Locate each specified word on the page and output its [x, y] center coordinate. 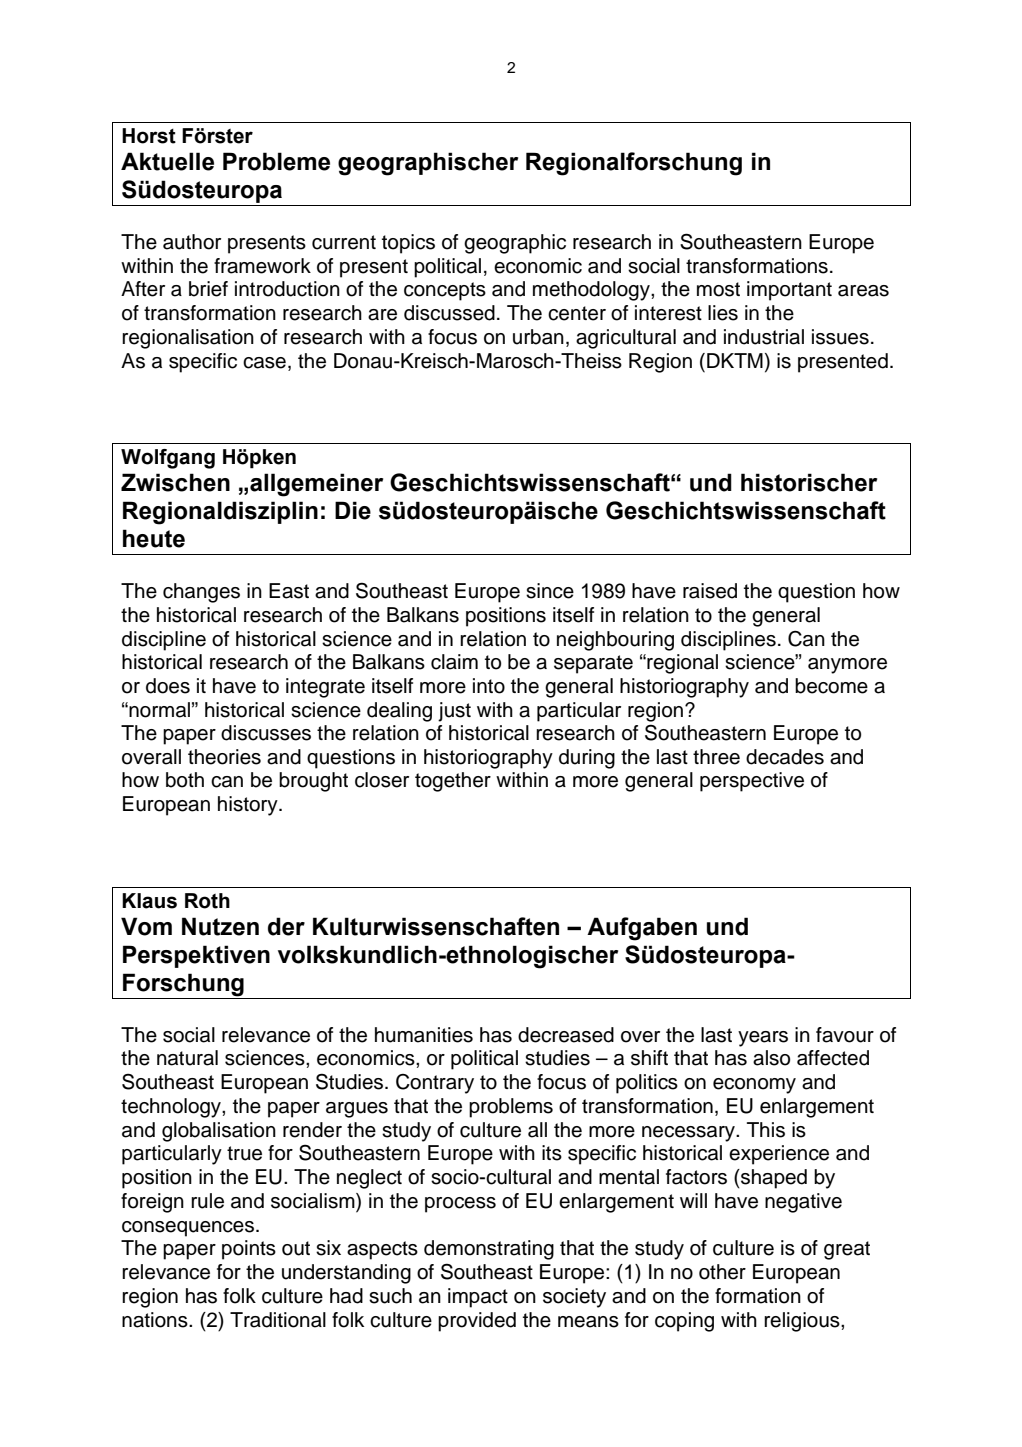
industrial [764, 337]
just [454, 712]
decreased [566, 1035]
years [763, 1039]
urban [538, 337]
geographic [515, 244]
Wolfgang [168, 459]
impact [478, 1298]
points [249, 1250]
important [789, 291]
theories [224, 757]
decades [785, 757]
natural [187, 1058]
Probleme [276, 161]
